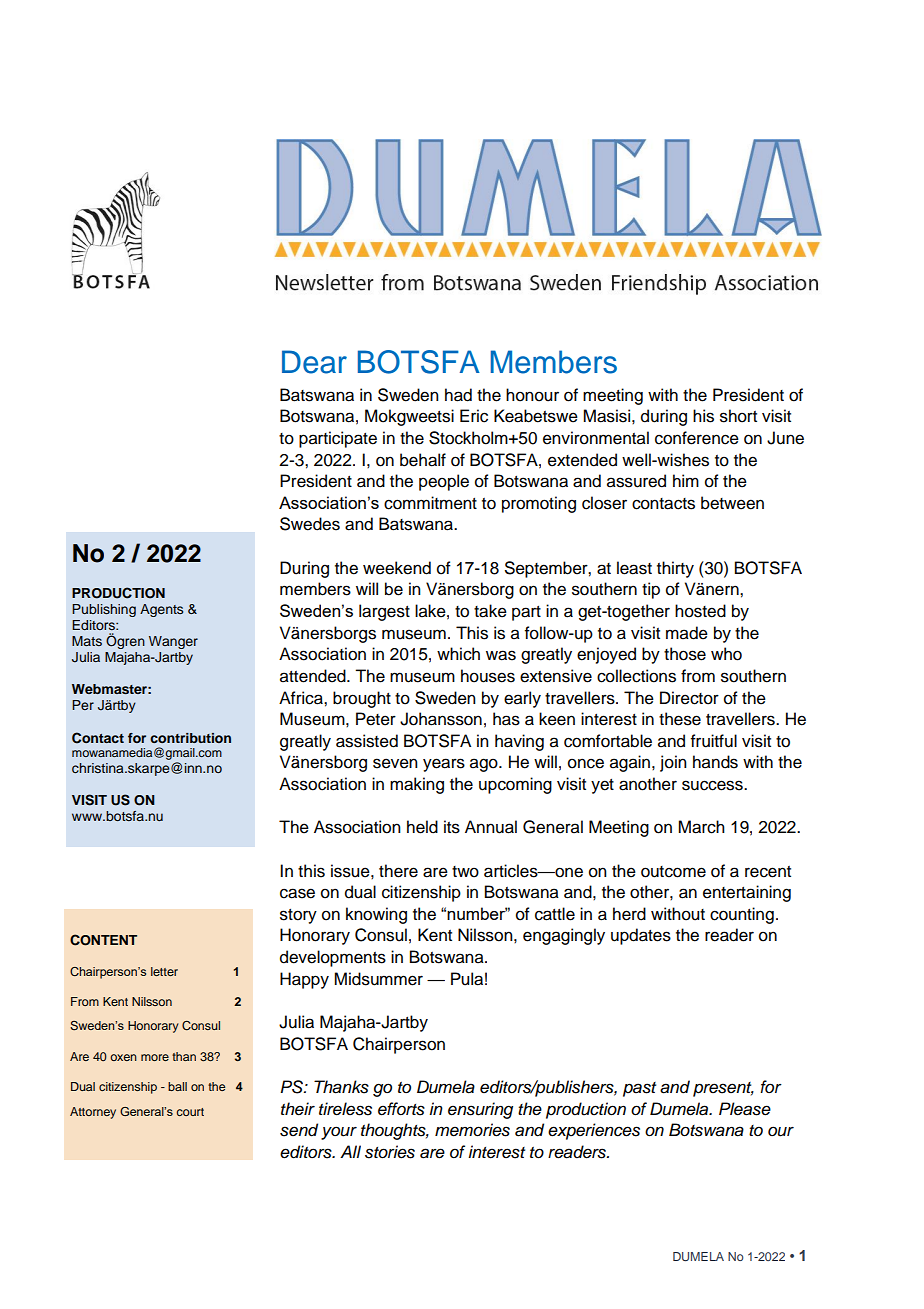 The image size is (924, 1309). I want to click on had, so click(458, 395).
